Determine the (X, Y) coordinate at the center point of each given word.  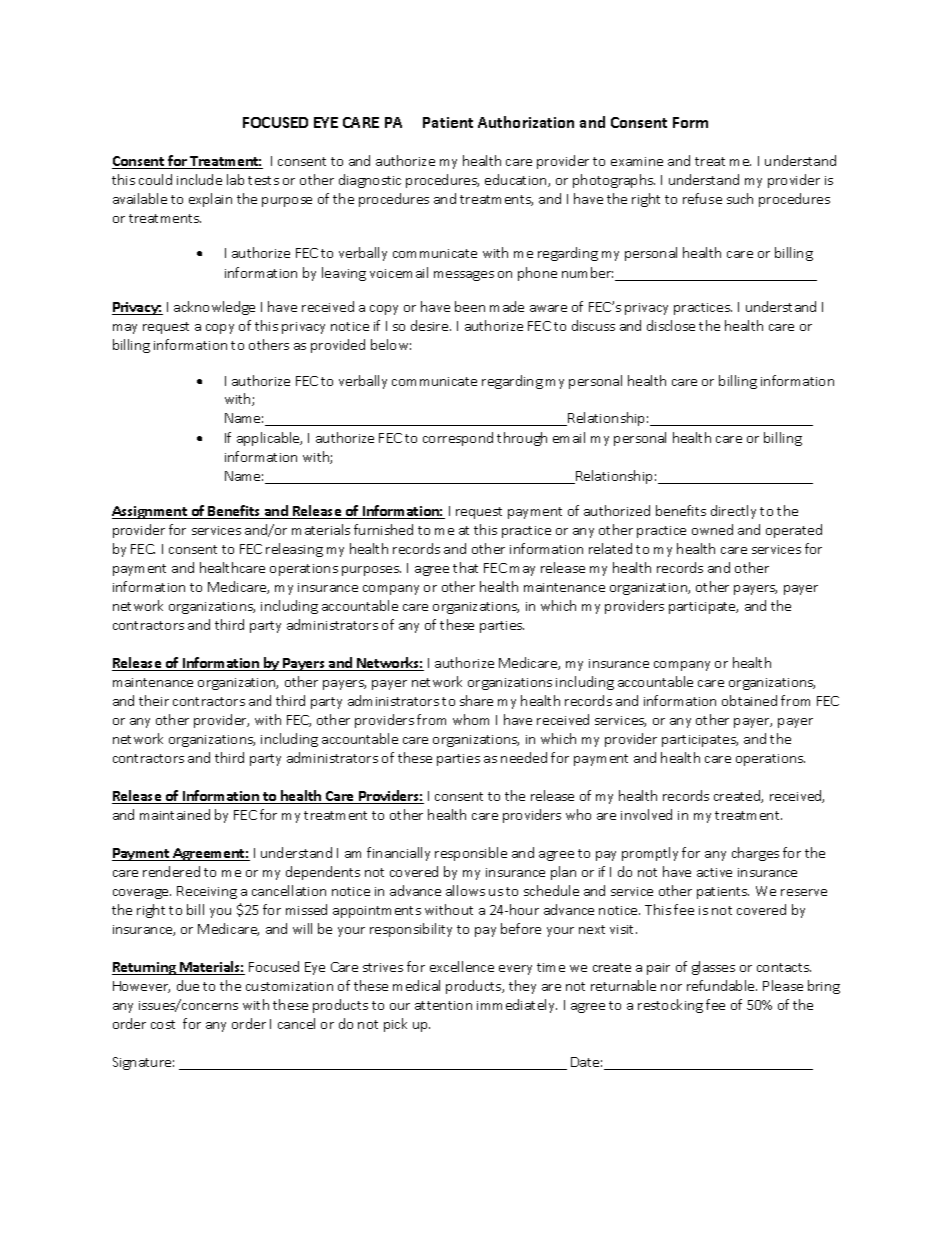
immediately (517, 1006)
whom (471, 719)
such (740, 198)
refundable (722, 985)
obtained (749, 700)
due (188, 985)
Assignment (151, 512)
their (154, 700)
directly (733, 512)
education (517, 180)
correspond (458, 439)
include (199, 179)
